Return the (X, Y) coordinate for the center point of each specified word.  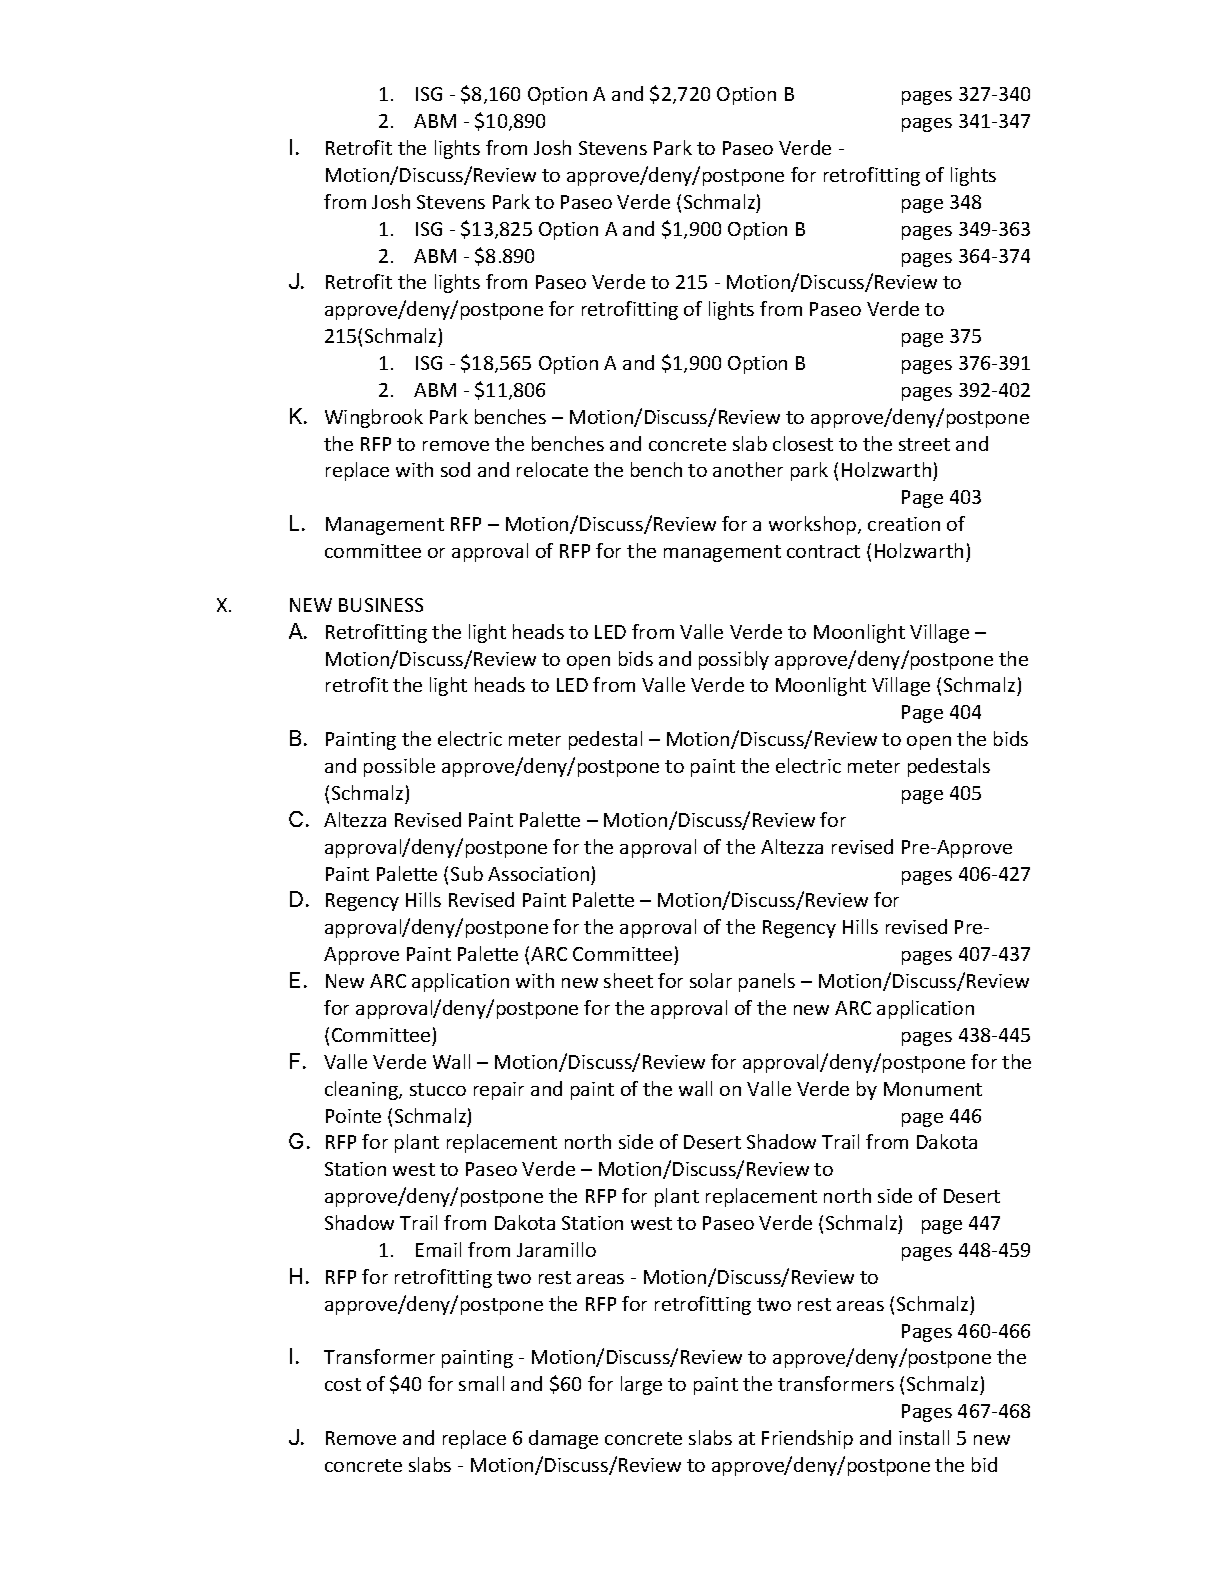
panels (767, 982)
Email (438, 1249)
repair (499, 1091)
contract (823, 551)
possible (399, 767)
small (481, 1383)
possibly (734, 660)
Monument (933, 1089)
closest (803, 443)
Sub (467, 873)
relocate (552, 469)
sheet (628, 980)
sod (455, 469)
